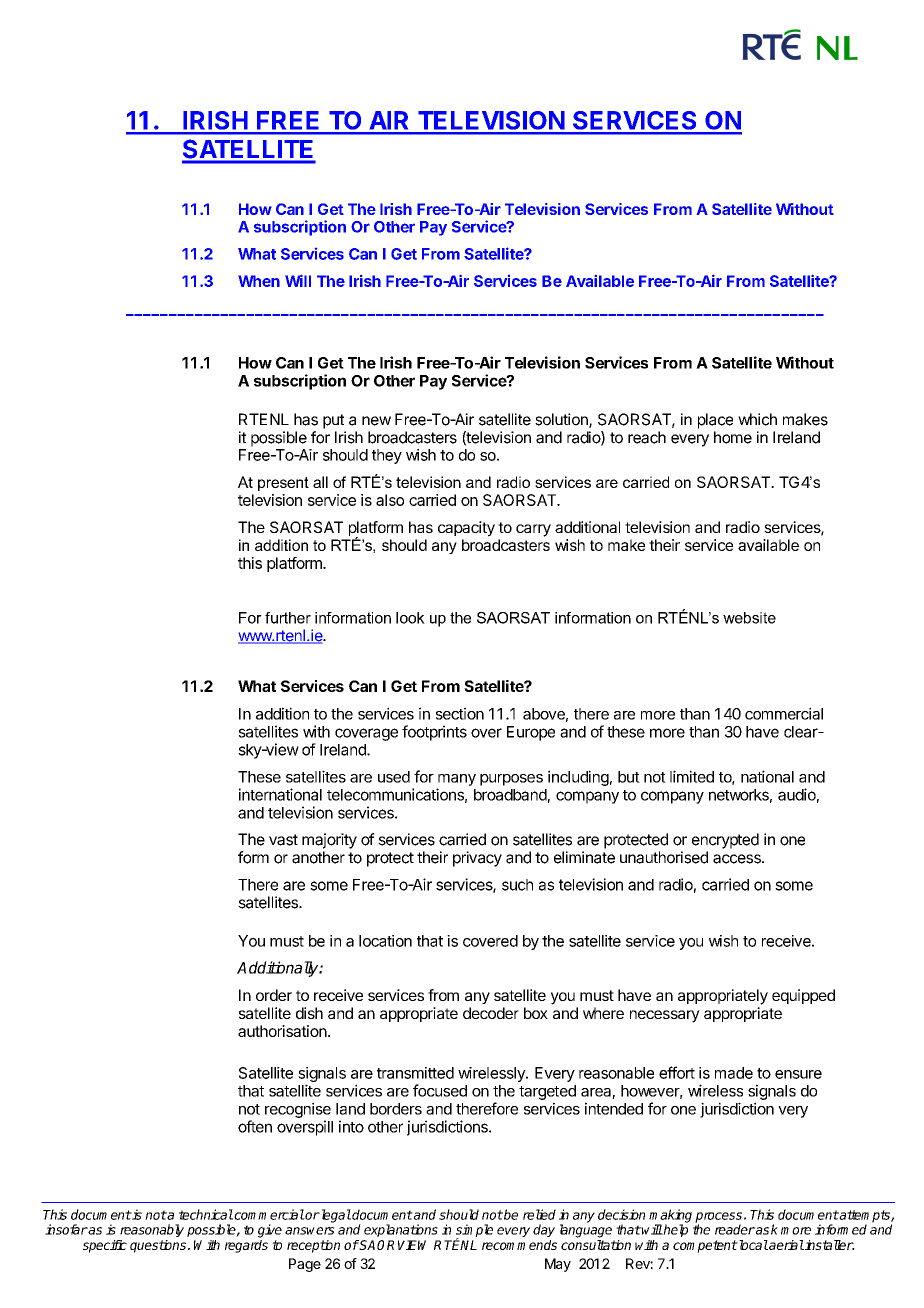  Describe the element at coordinates (692, 776) in the image. I see `limited` at that location.
